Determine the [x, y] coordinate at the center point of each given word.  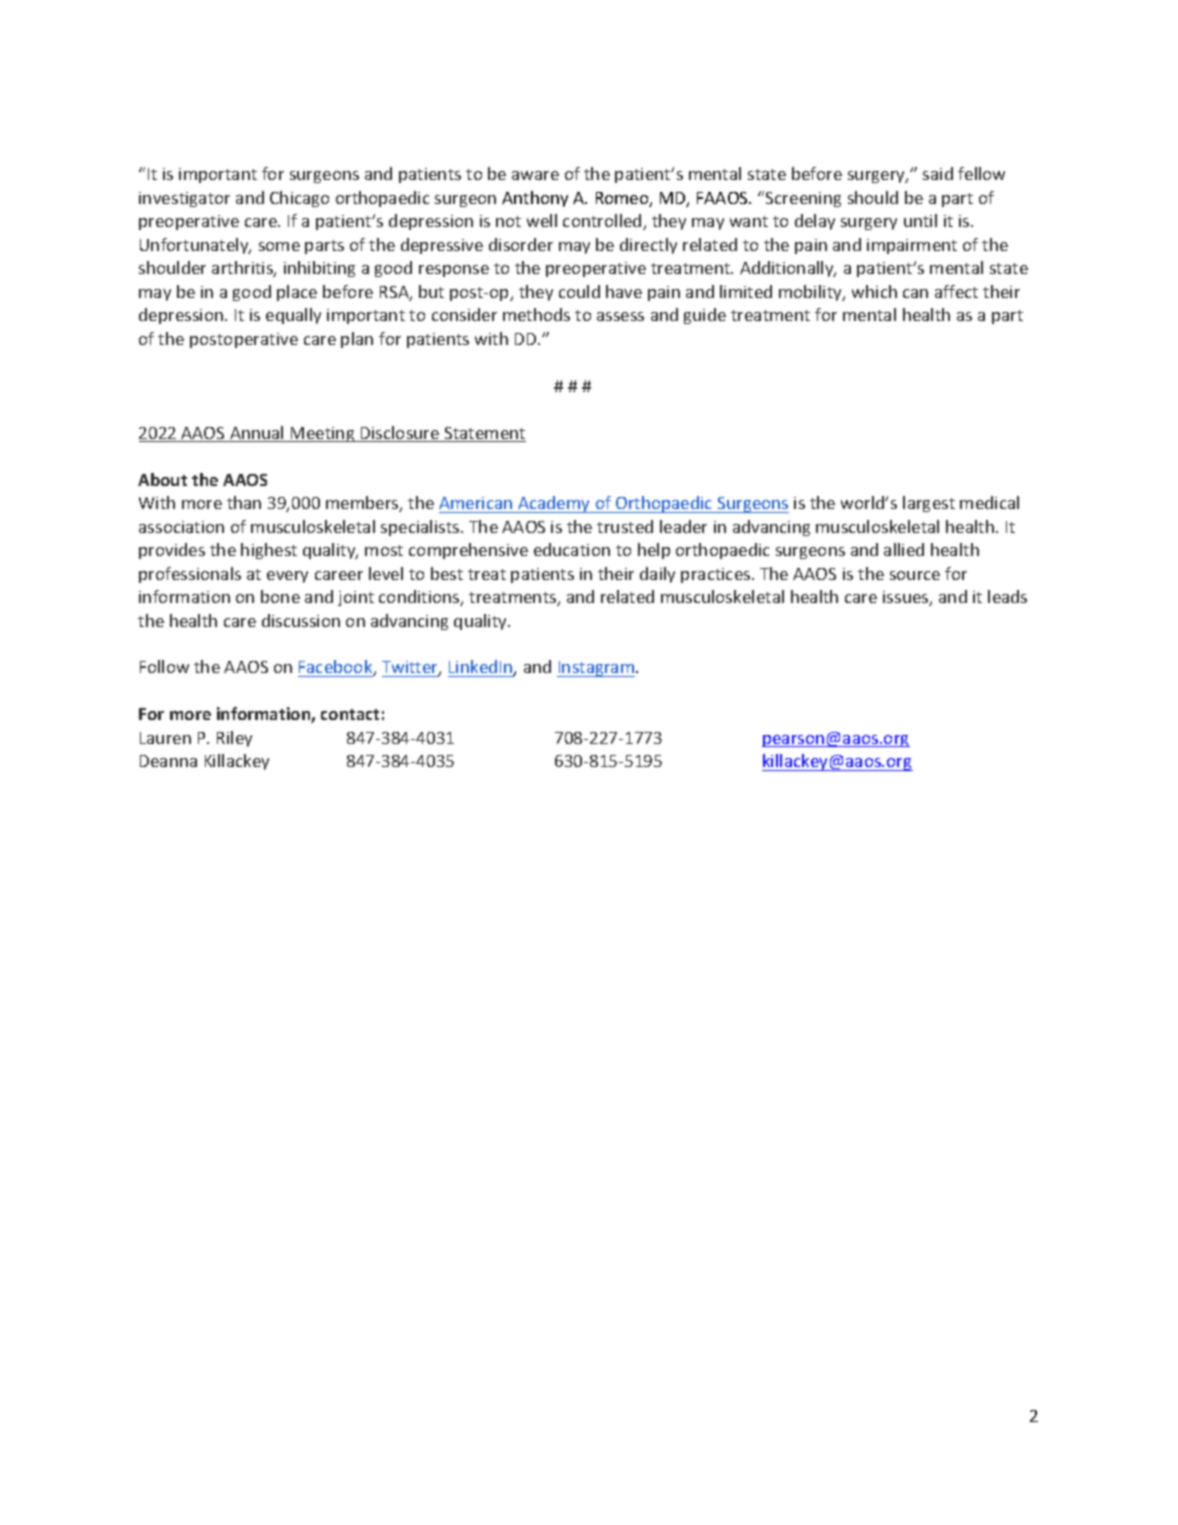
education [572, 549]
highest [269, 551]
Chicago [299, 199]
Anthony [535, 199]
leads [1007, 596]
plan [357, 340]
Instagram [597, 669]
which [874, 291]
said [938, 173]
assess [620, 316]
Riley [234, 739]
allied [904, 549]
